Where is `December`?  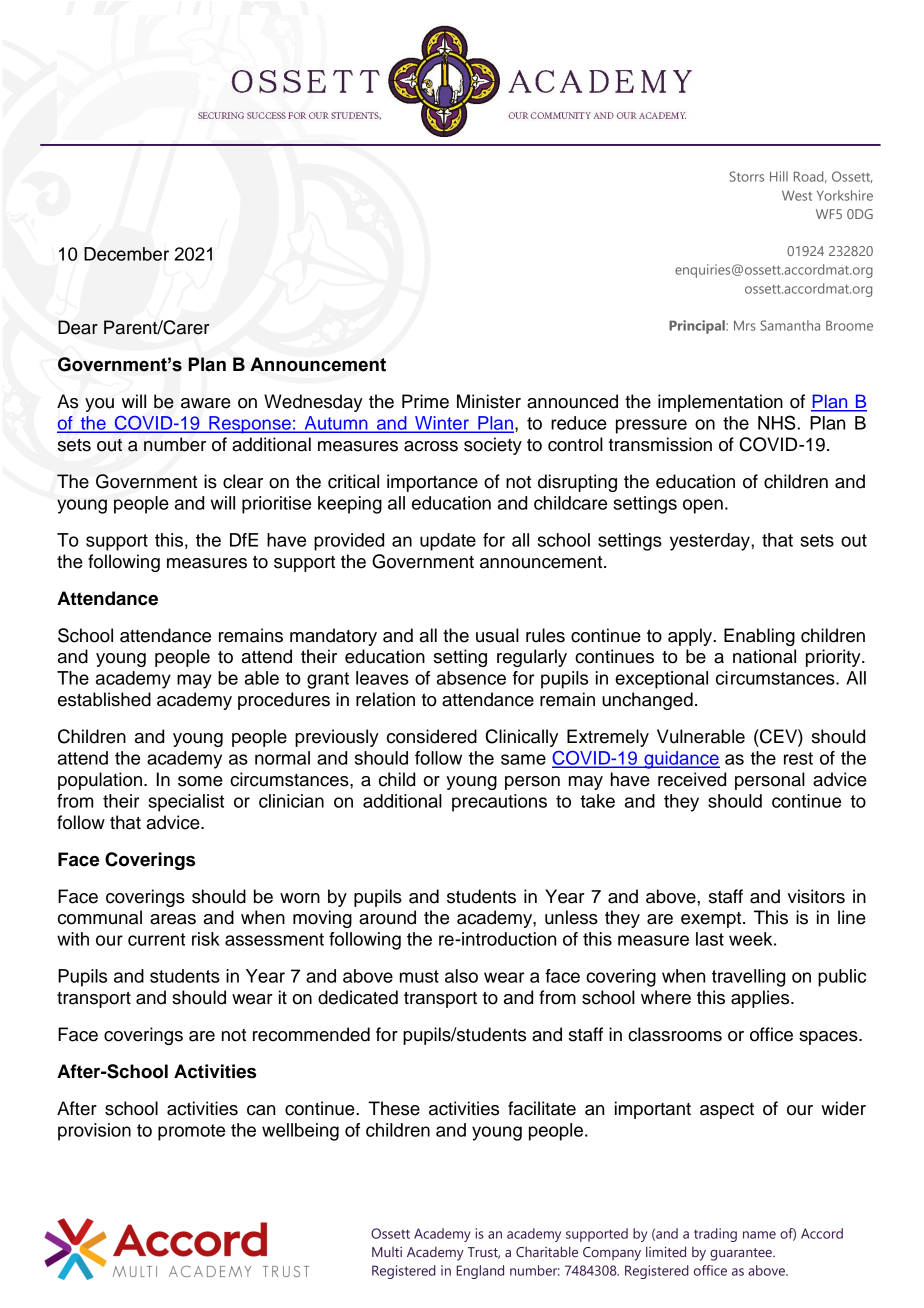
December is located at coordinates (126, 254).
